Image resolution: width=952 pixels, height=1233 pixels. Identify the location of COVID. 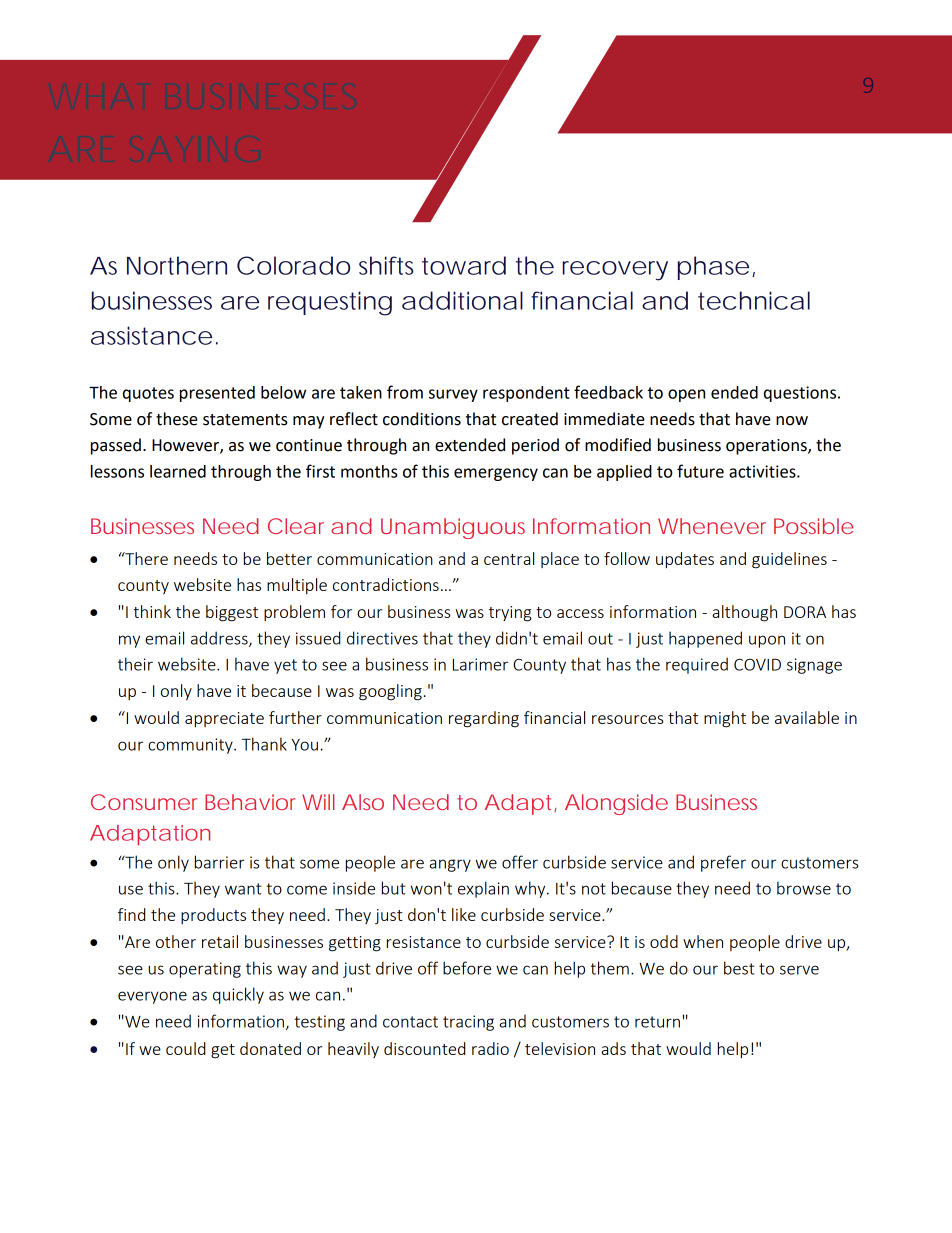
(757, 664).
